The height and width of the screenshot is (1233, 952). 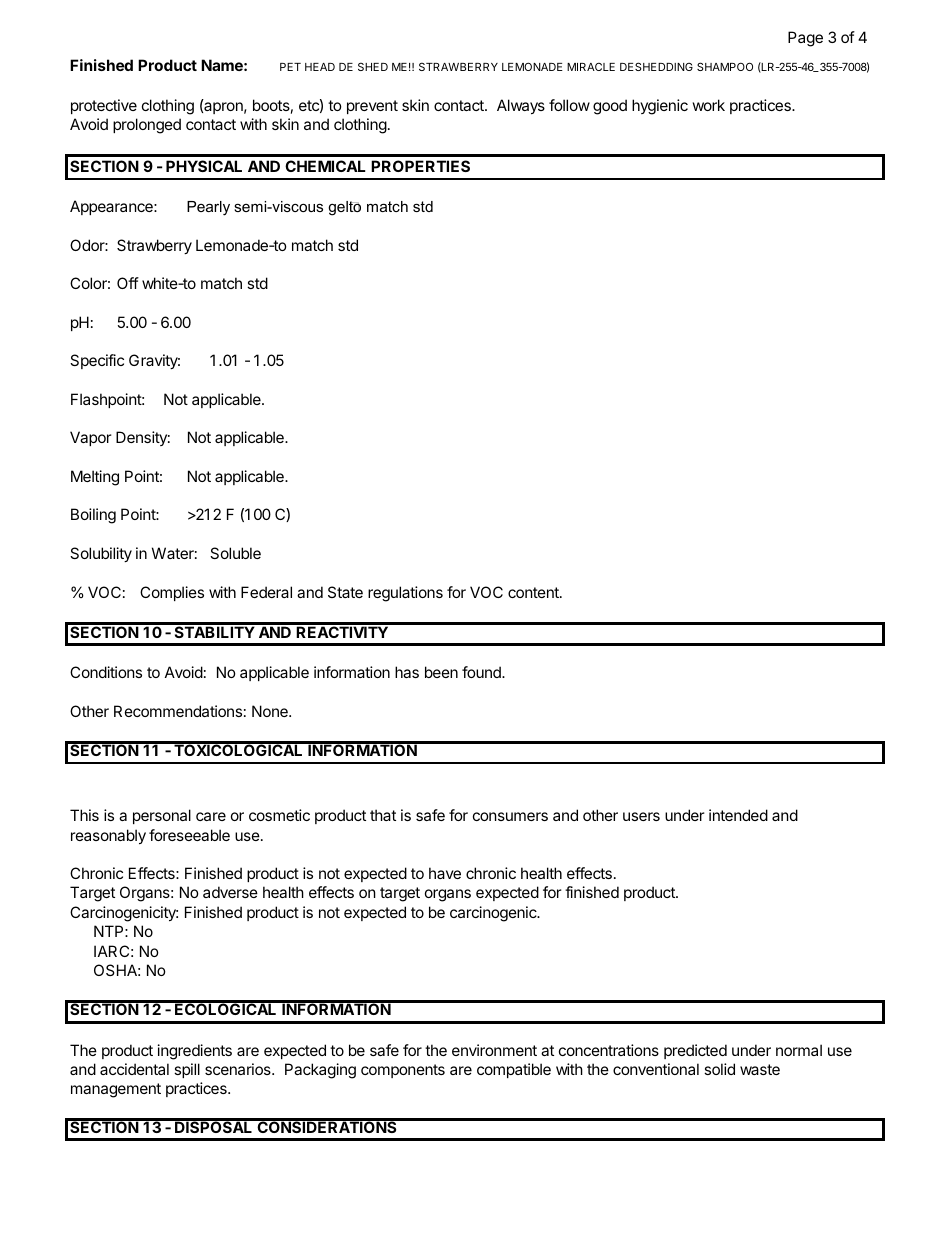 What do you see at coordinates (405, 594) in the screenshot?
I see `regulations` at bounding box center [405, 594].
